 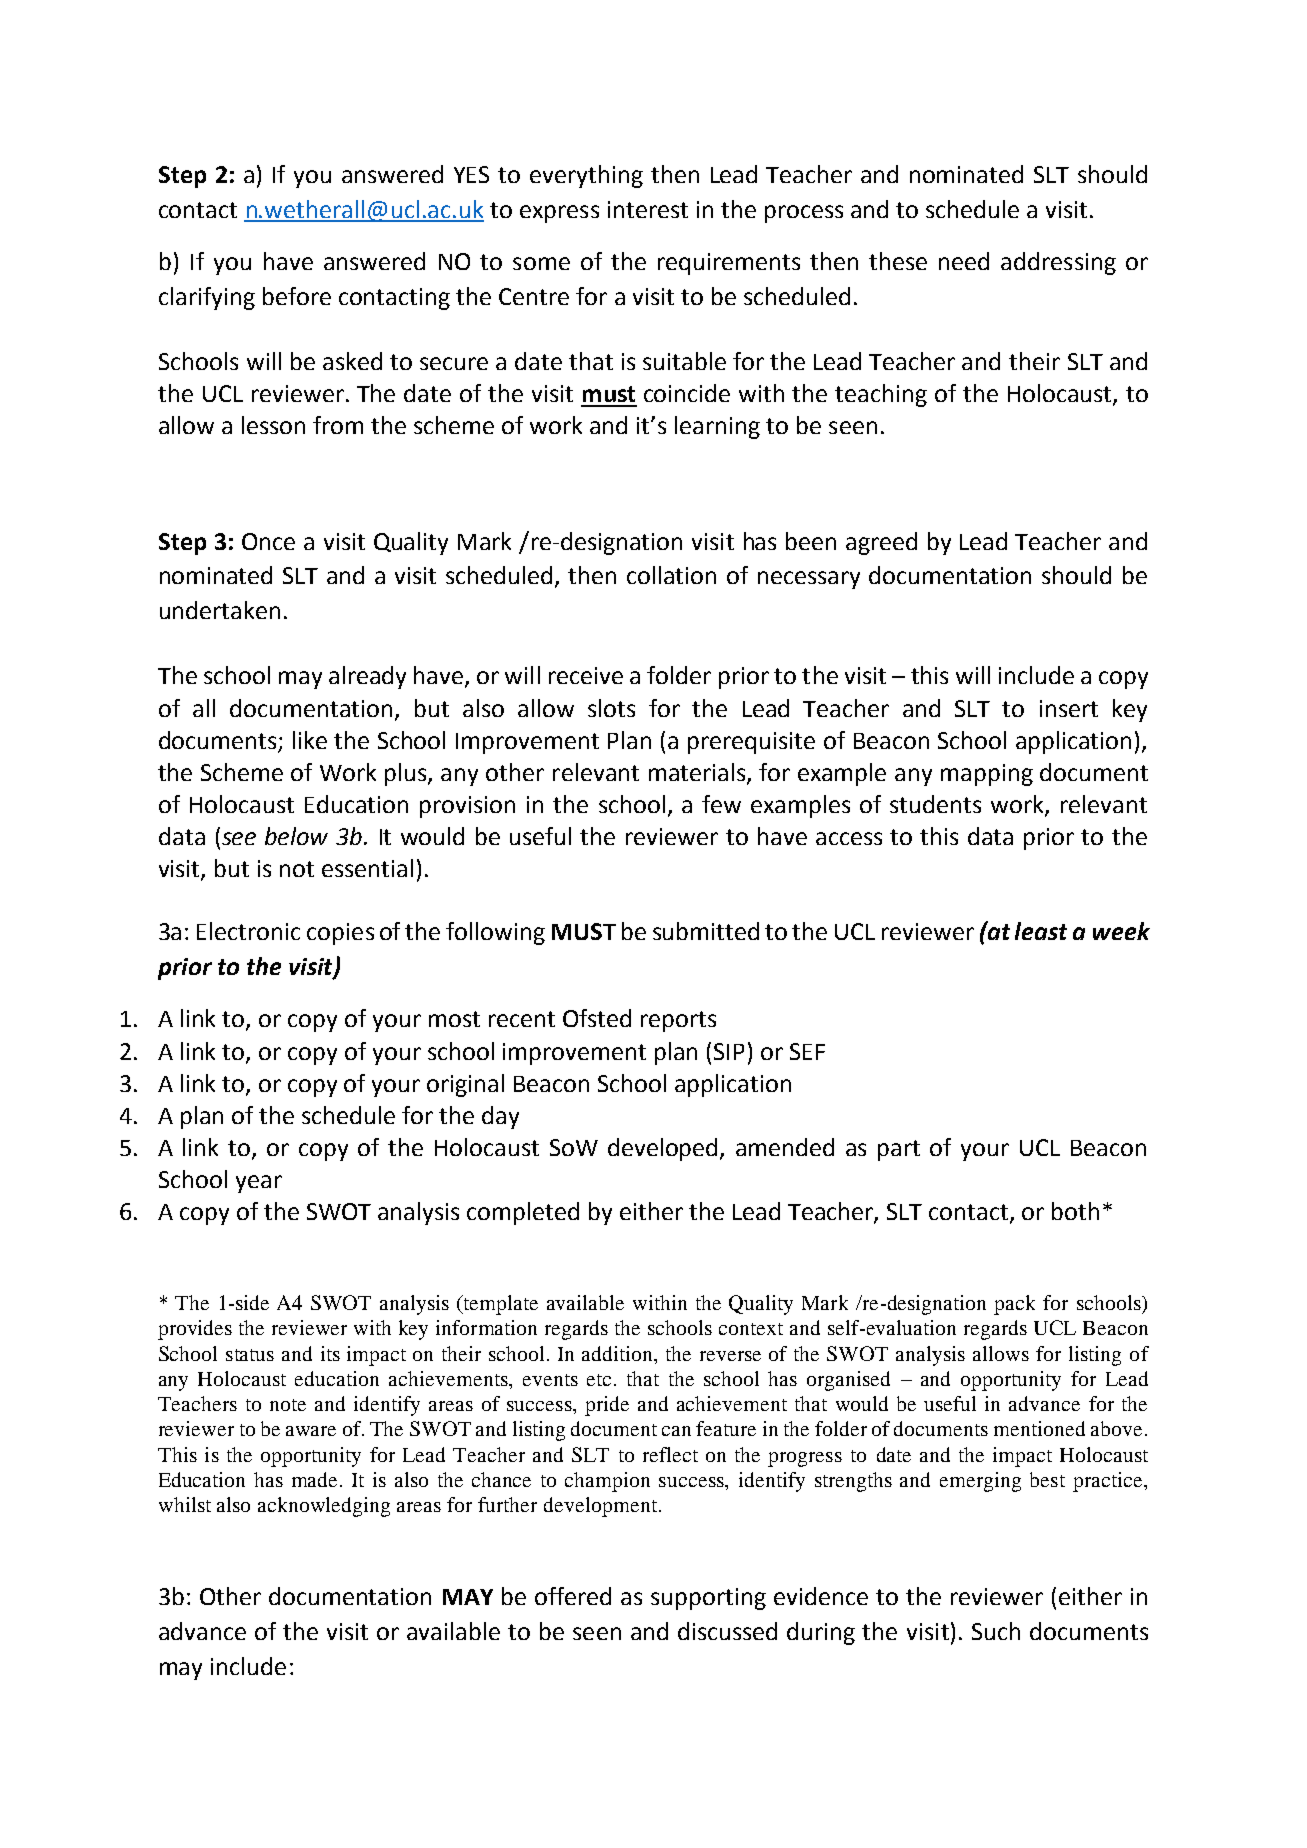 I want to click on agreed, so click(x=881, y=543).
